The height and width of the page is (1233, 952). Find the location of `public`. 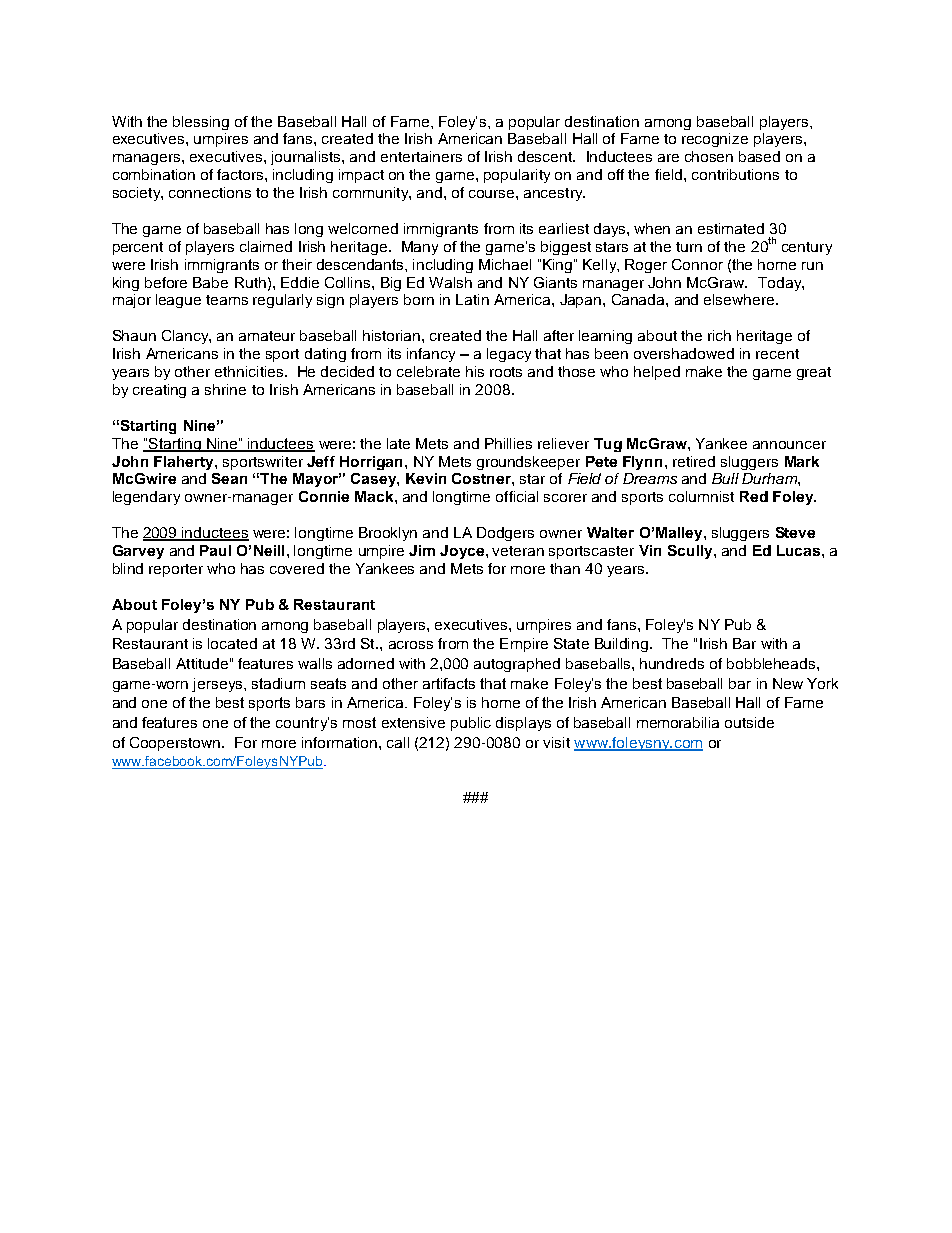

public is located at coordinates (471, 724).
